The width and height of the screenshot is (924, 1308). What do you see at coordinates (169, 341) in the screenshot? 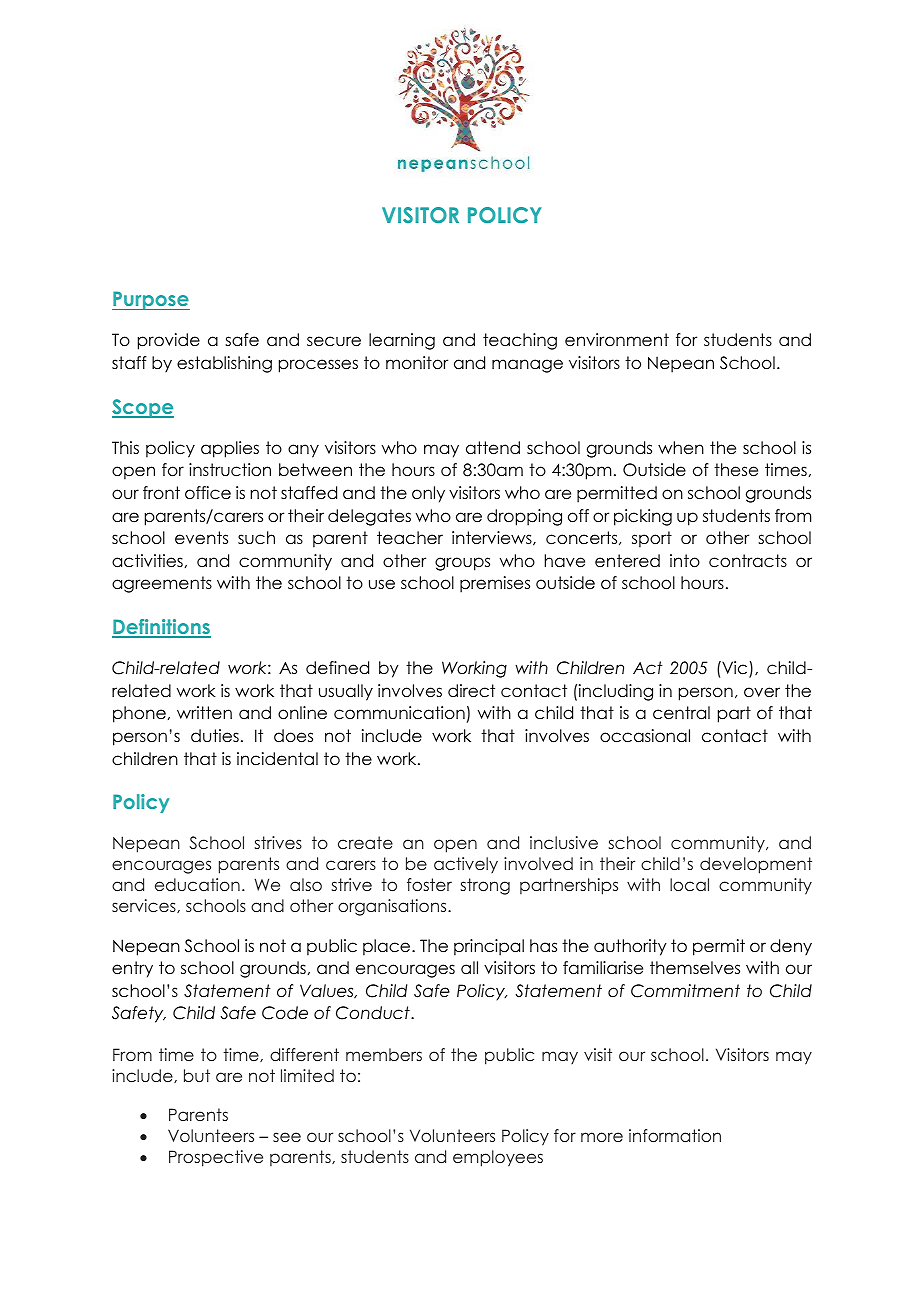
I see `provide` at bounding box center [169, 341].
